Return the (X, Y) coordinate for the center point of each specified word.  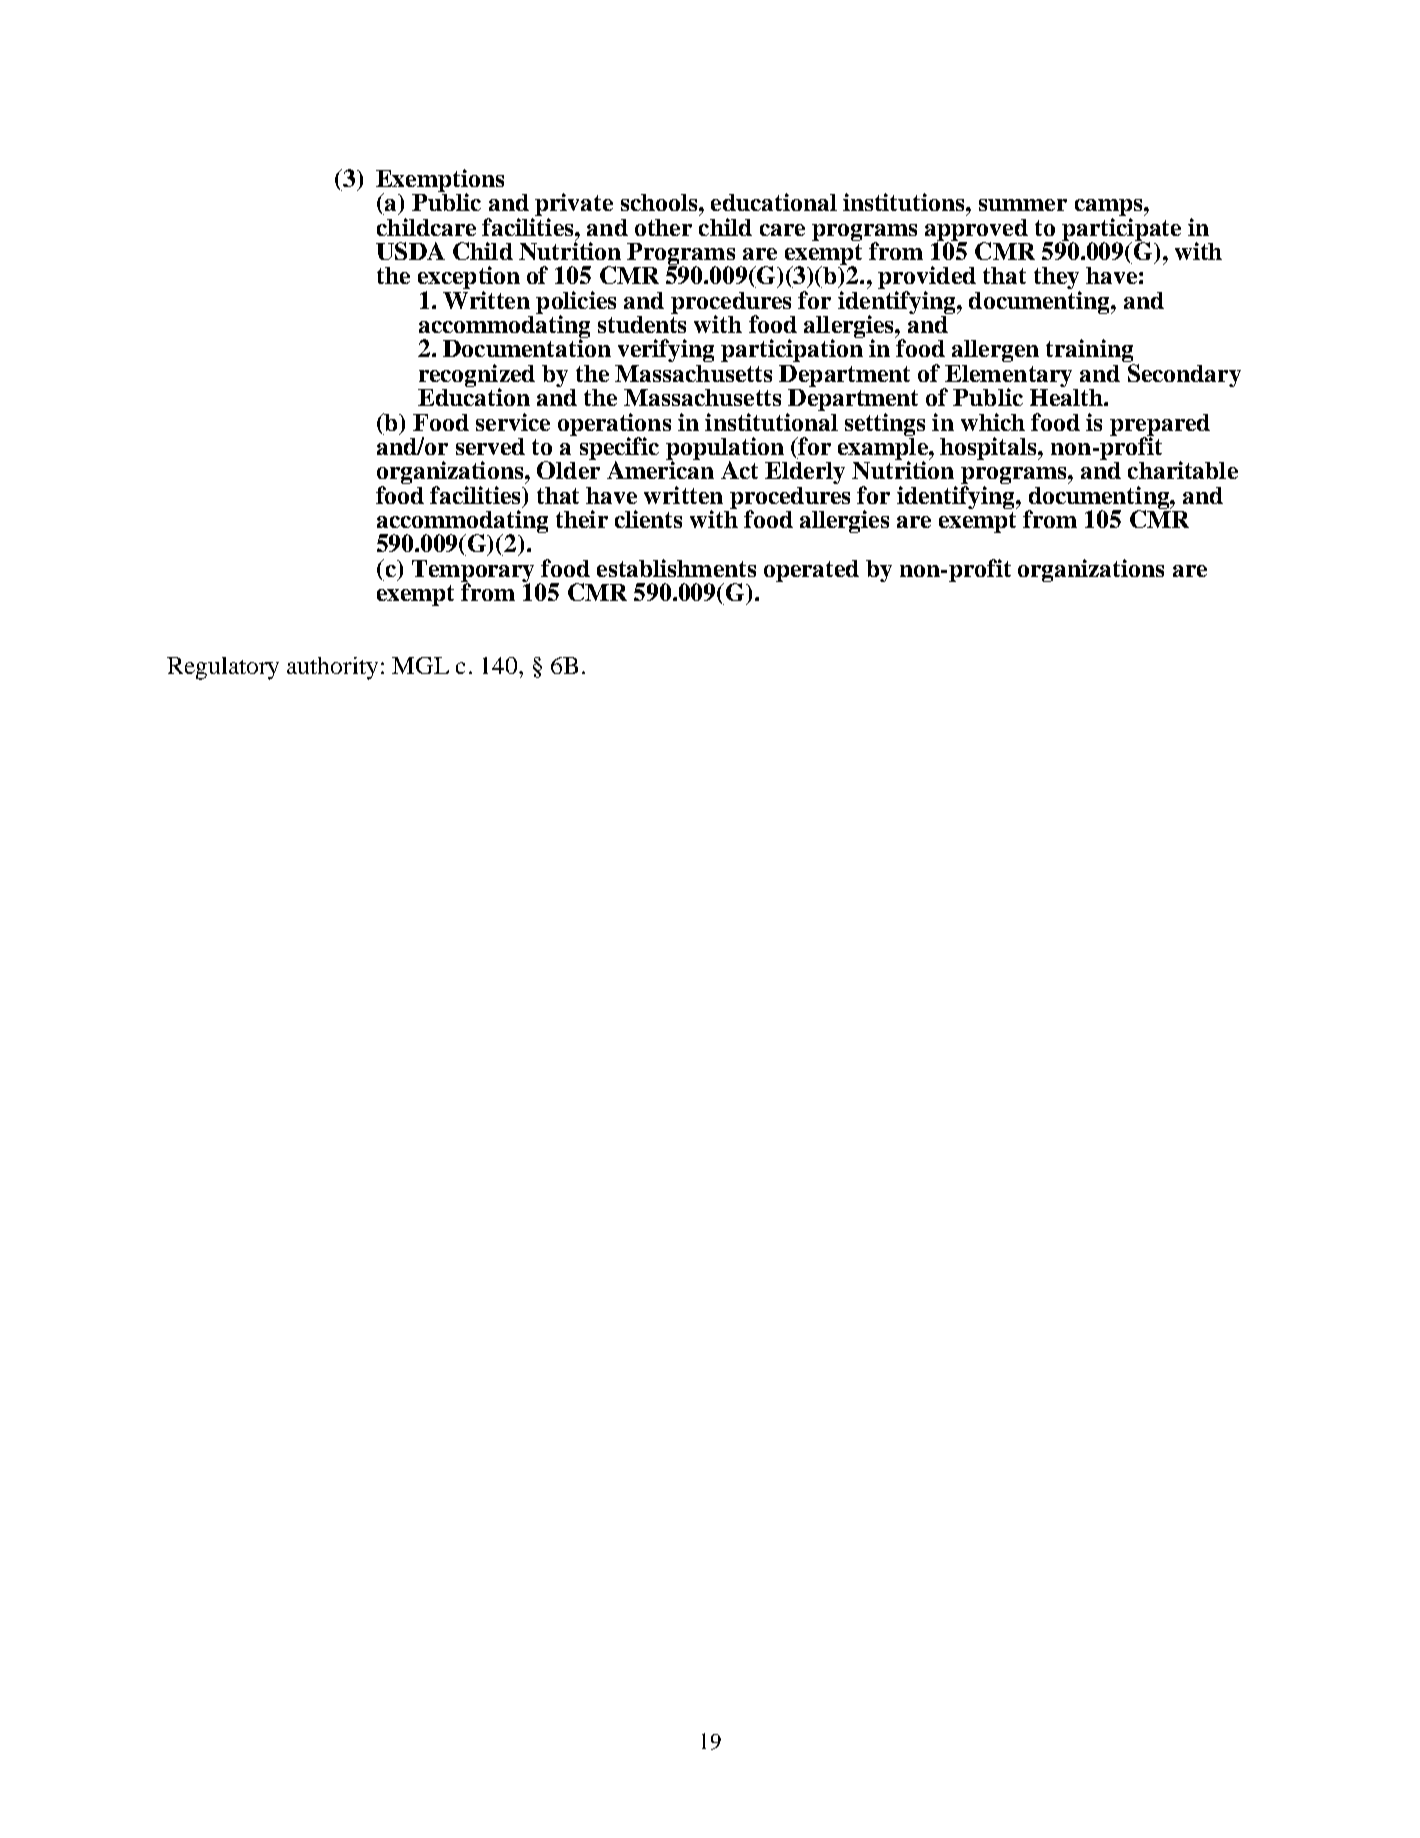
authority (332, 668)
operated (811, 571)
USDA (410, 251)
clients (648, 519)
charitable (1183, 470)
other (663, 227)
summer (1023, 205)
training (1090, 352)
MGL (420, 665)
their (582, 519)
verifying (666, 350)
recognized (476, 377)
